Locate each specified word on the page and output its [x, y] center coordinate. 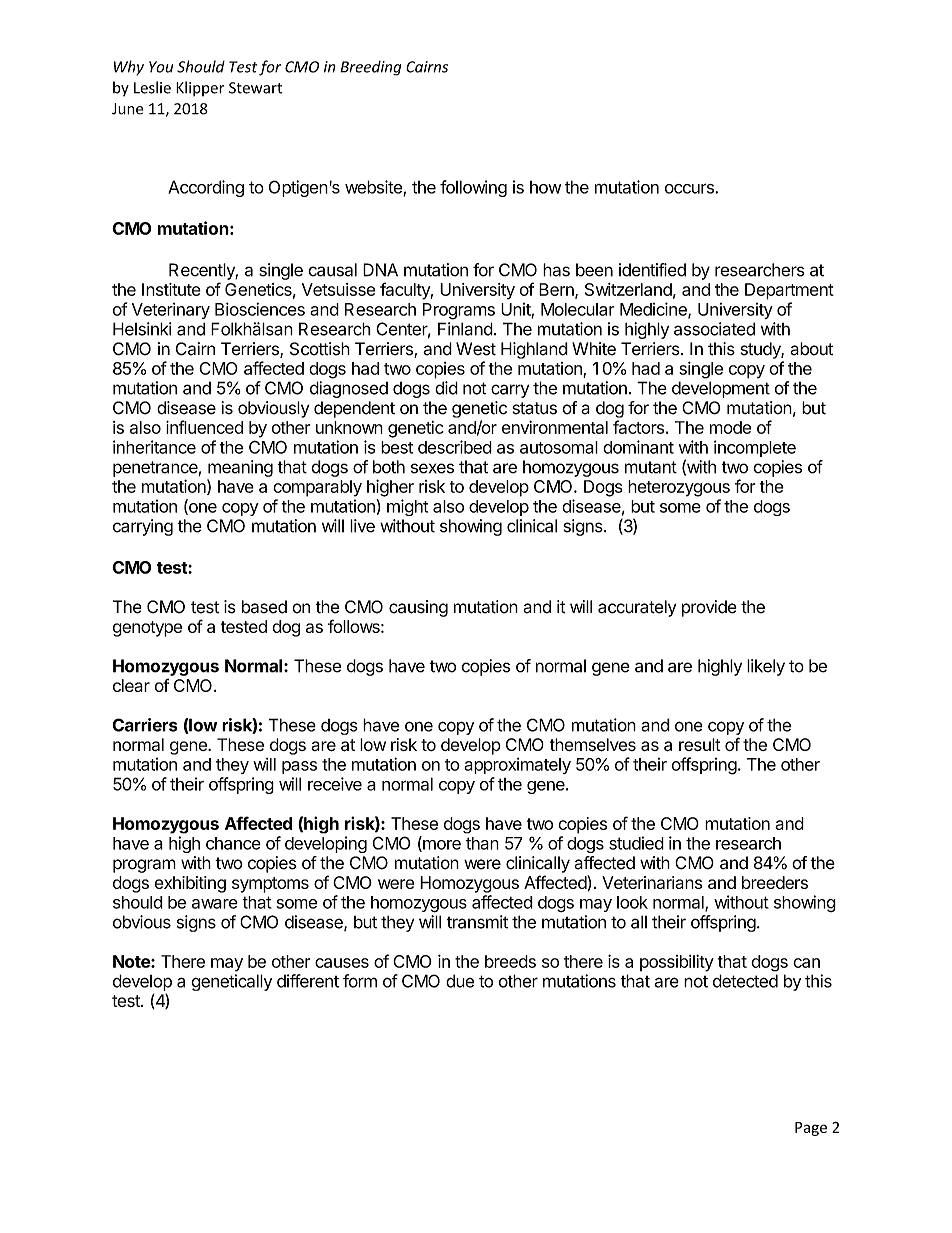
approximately [517, 766]
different [308, 981]
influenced [204, 427]
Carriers [145, 725]
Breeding [370, 68]
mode [730, 427]
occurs [690, 188]
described [455, 447]
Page [811, 1129]
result [700, 744]
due [460, 981]
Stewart [256, 88]
